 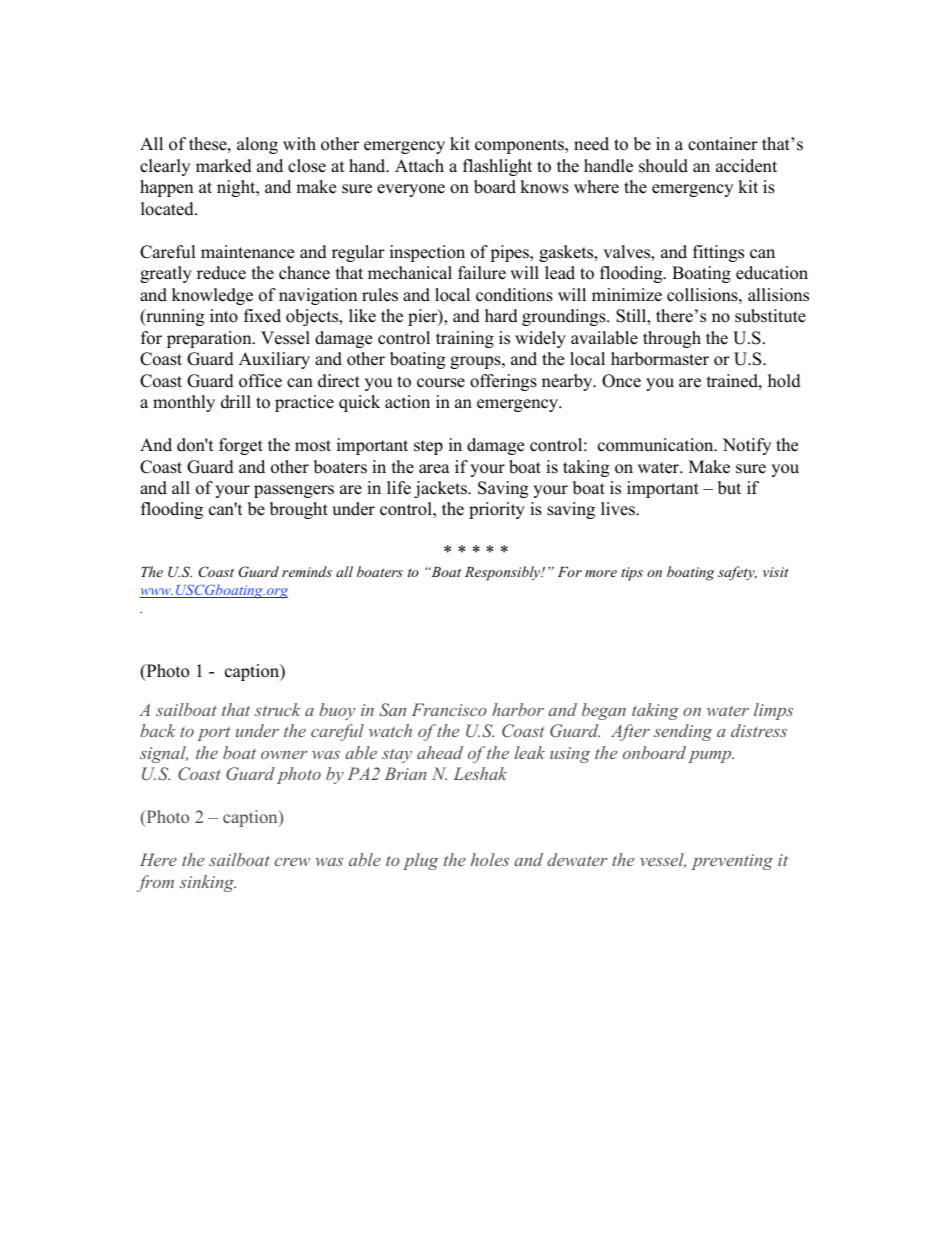 I want to click on marked, so click(x=224, y=166).
